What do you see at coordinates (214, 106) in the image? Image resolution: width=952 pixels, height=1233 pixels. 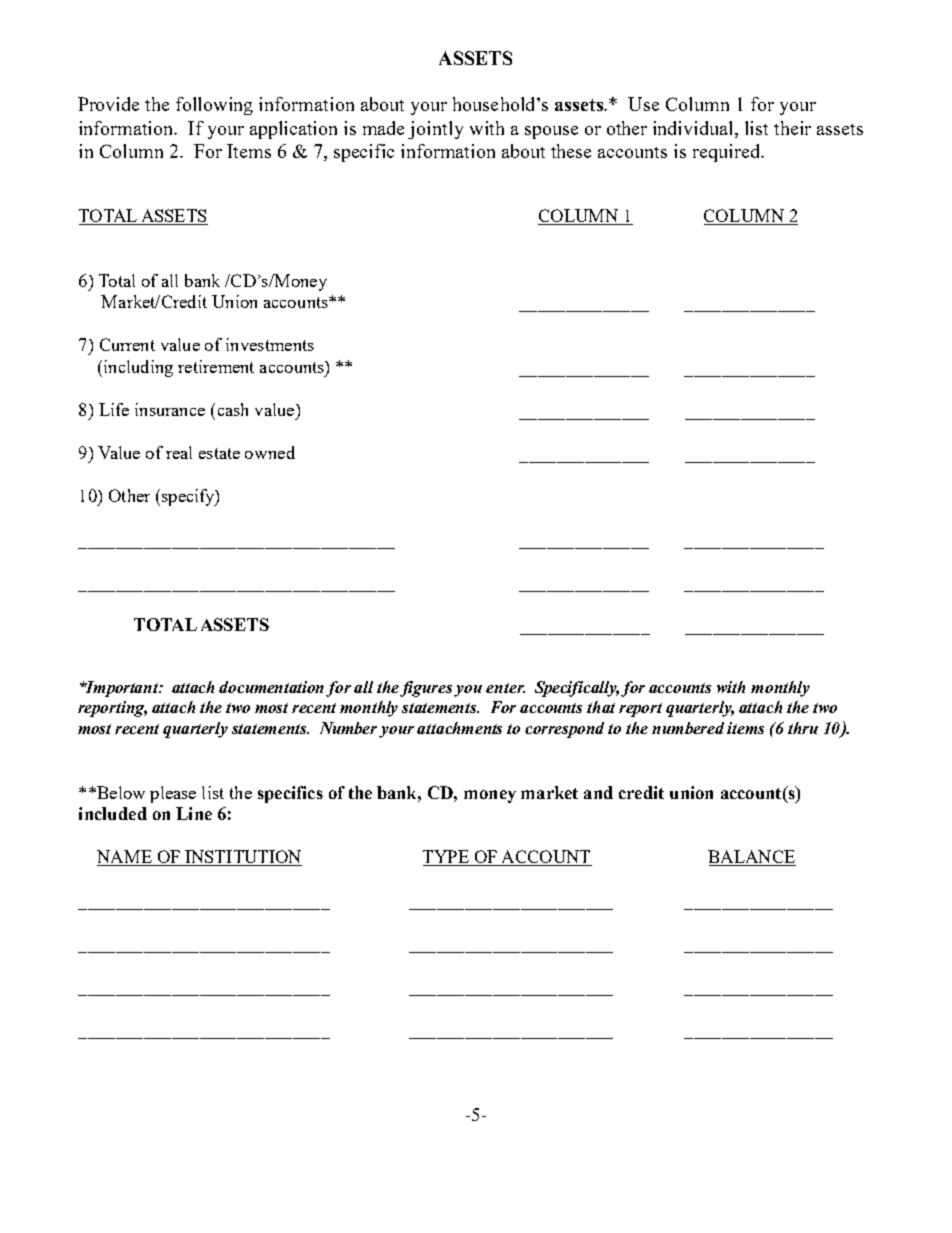 I see `following` at bounding box center [214, 106].
